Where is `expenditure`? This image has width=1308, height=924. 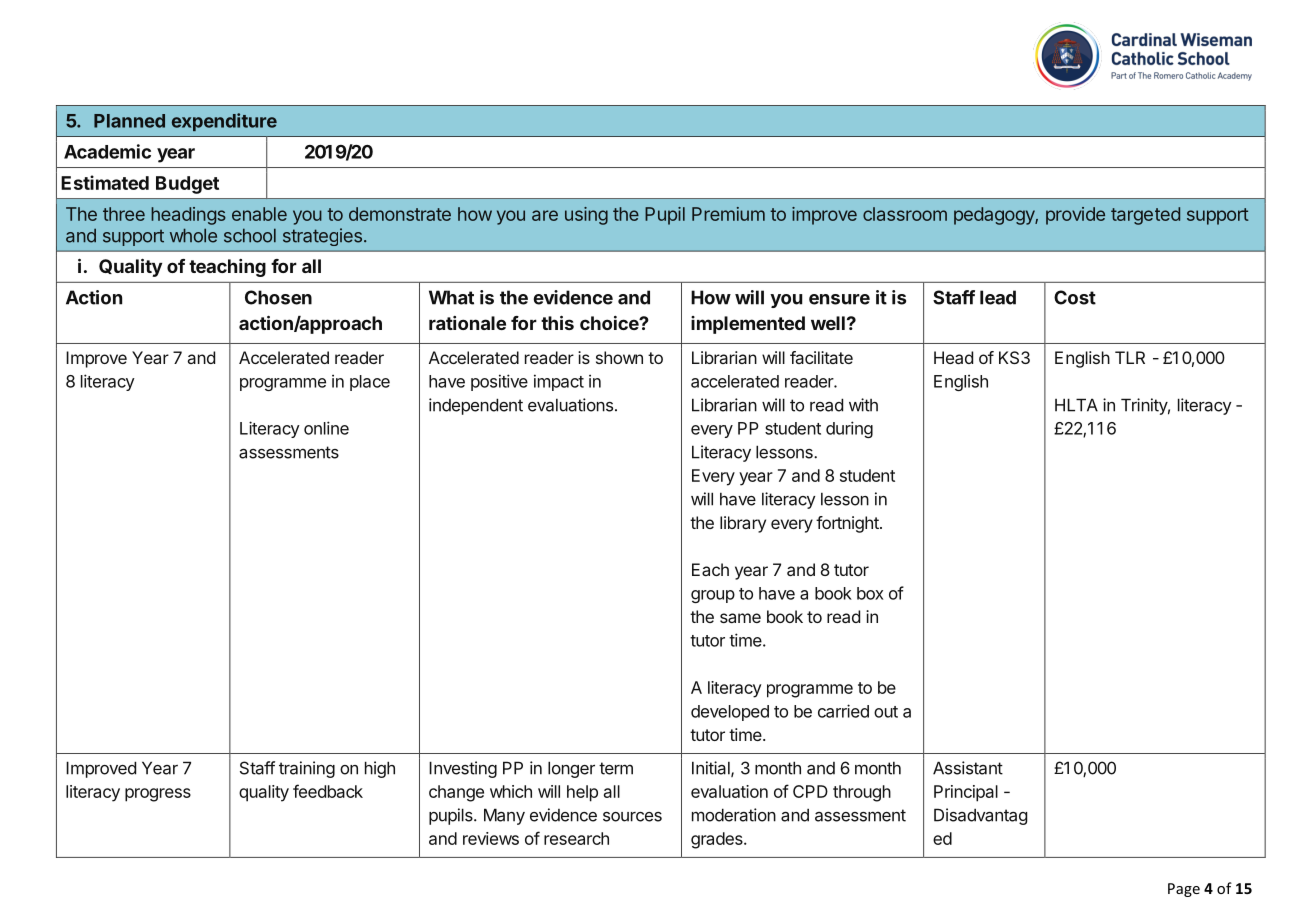
expenditure is located at coordinates (224, 122).
